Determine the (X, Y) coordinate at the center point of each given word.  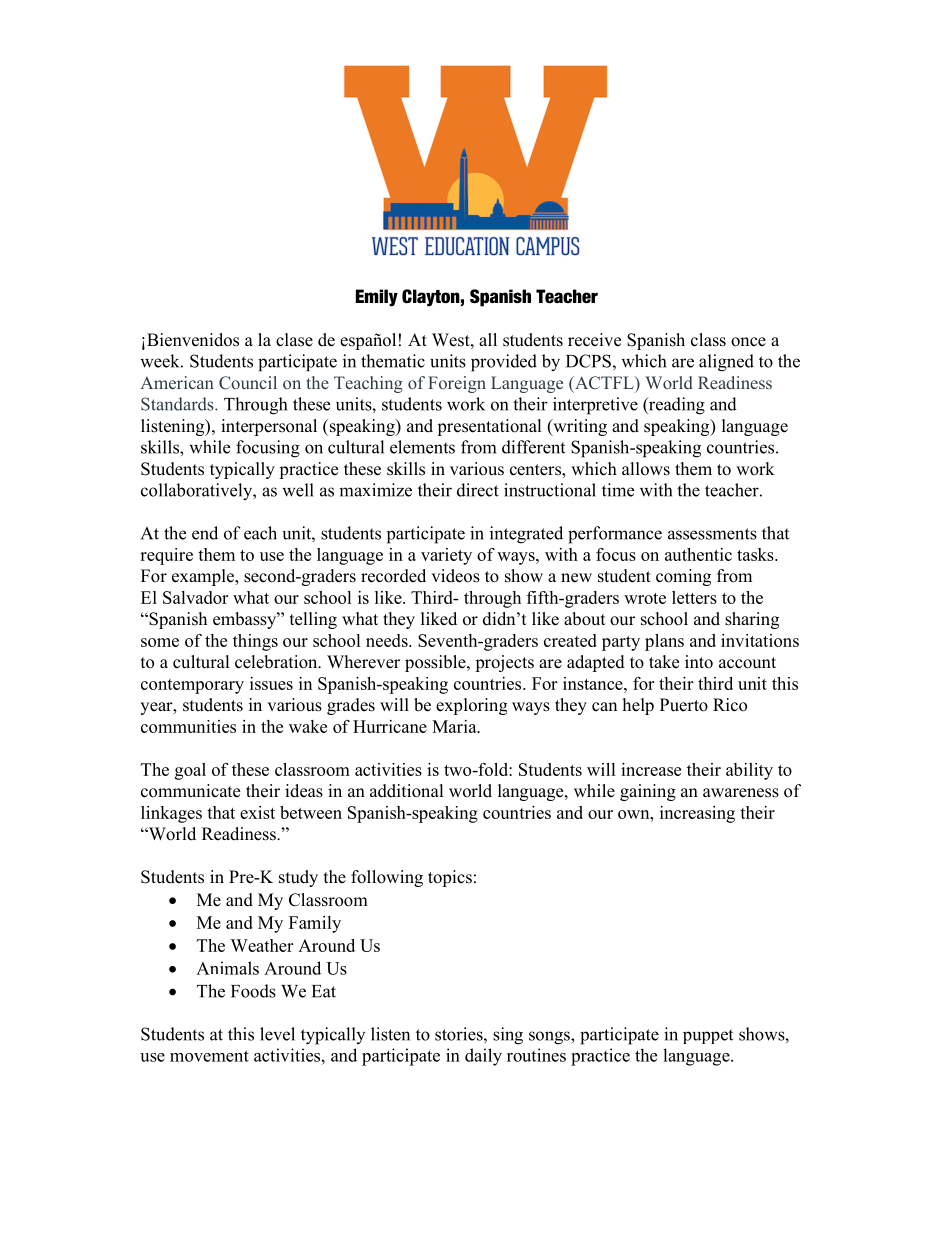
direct (478, 490)
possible (436, 663)
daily (483, 1057)
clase (294, 340)
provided (504, 362)
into (699, 662)
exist (257, 812)
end (205, 533)
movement (209, 1056)
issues (271, 683)
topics (450, 878)
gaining (648, 792)
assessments (712, 534)
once (748, 342)
